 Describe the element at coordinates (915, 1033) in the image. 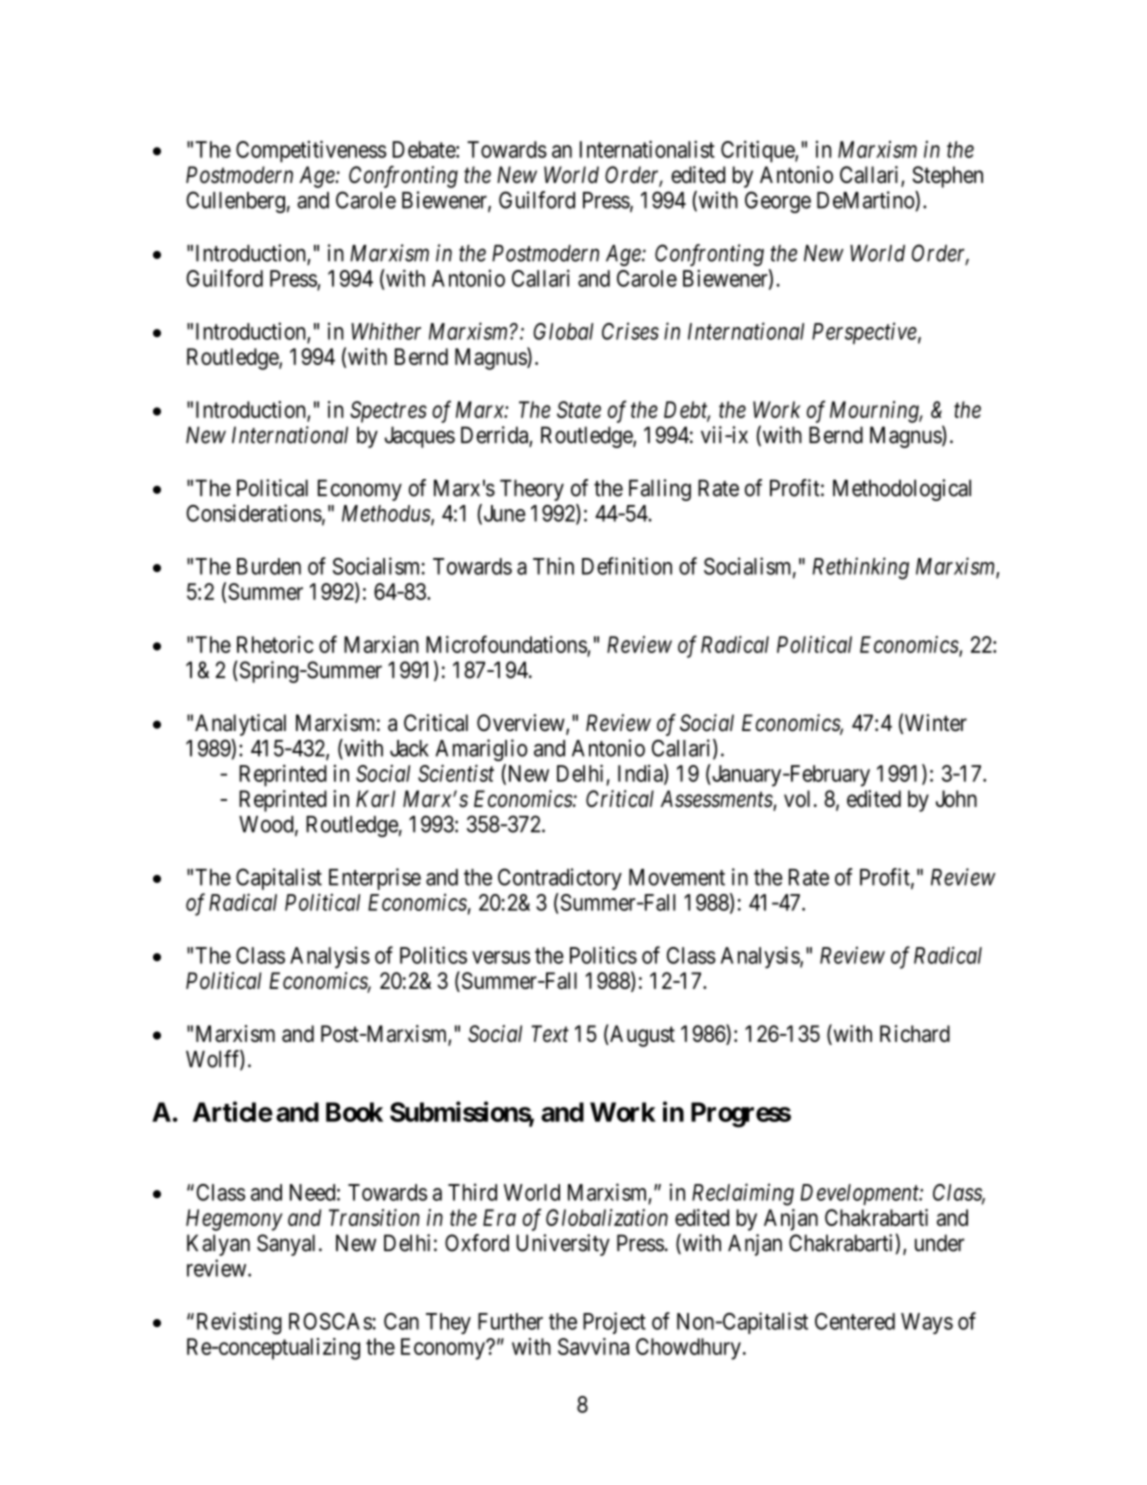

I see `Richard` at that location.
